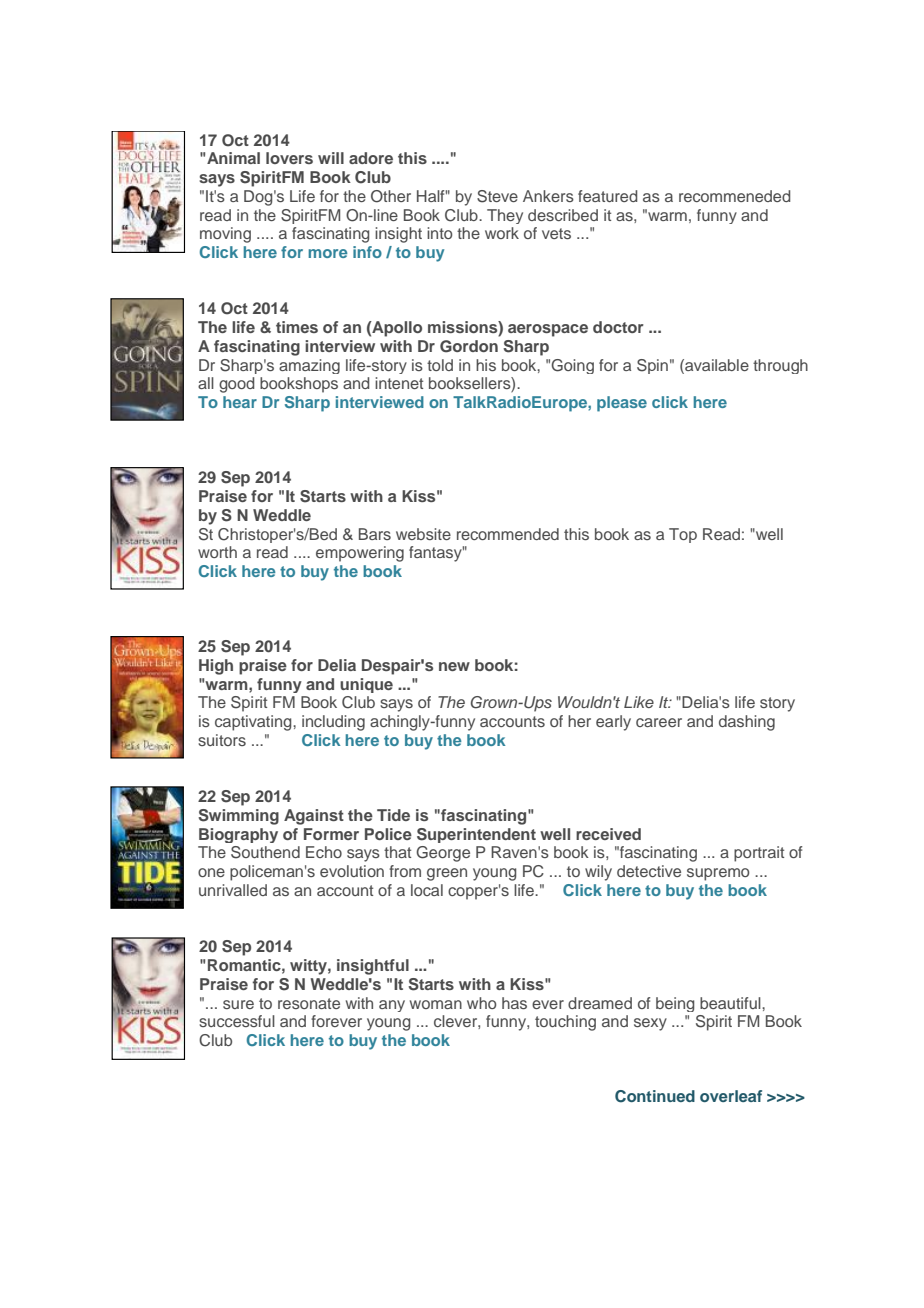 This screenshot has width=924, height=1308. I want to click on lovers, so click(289, 158).
